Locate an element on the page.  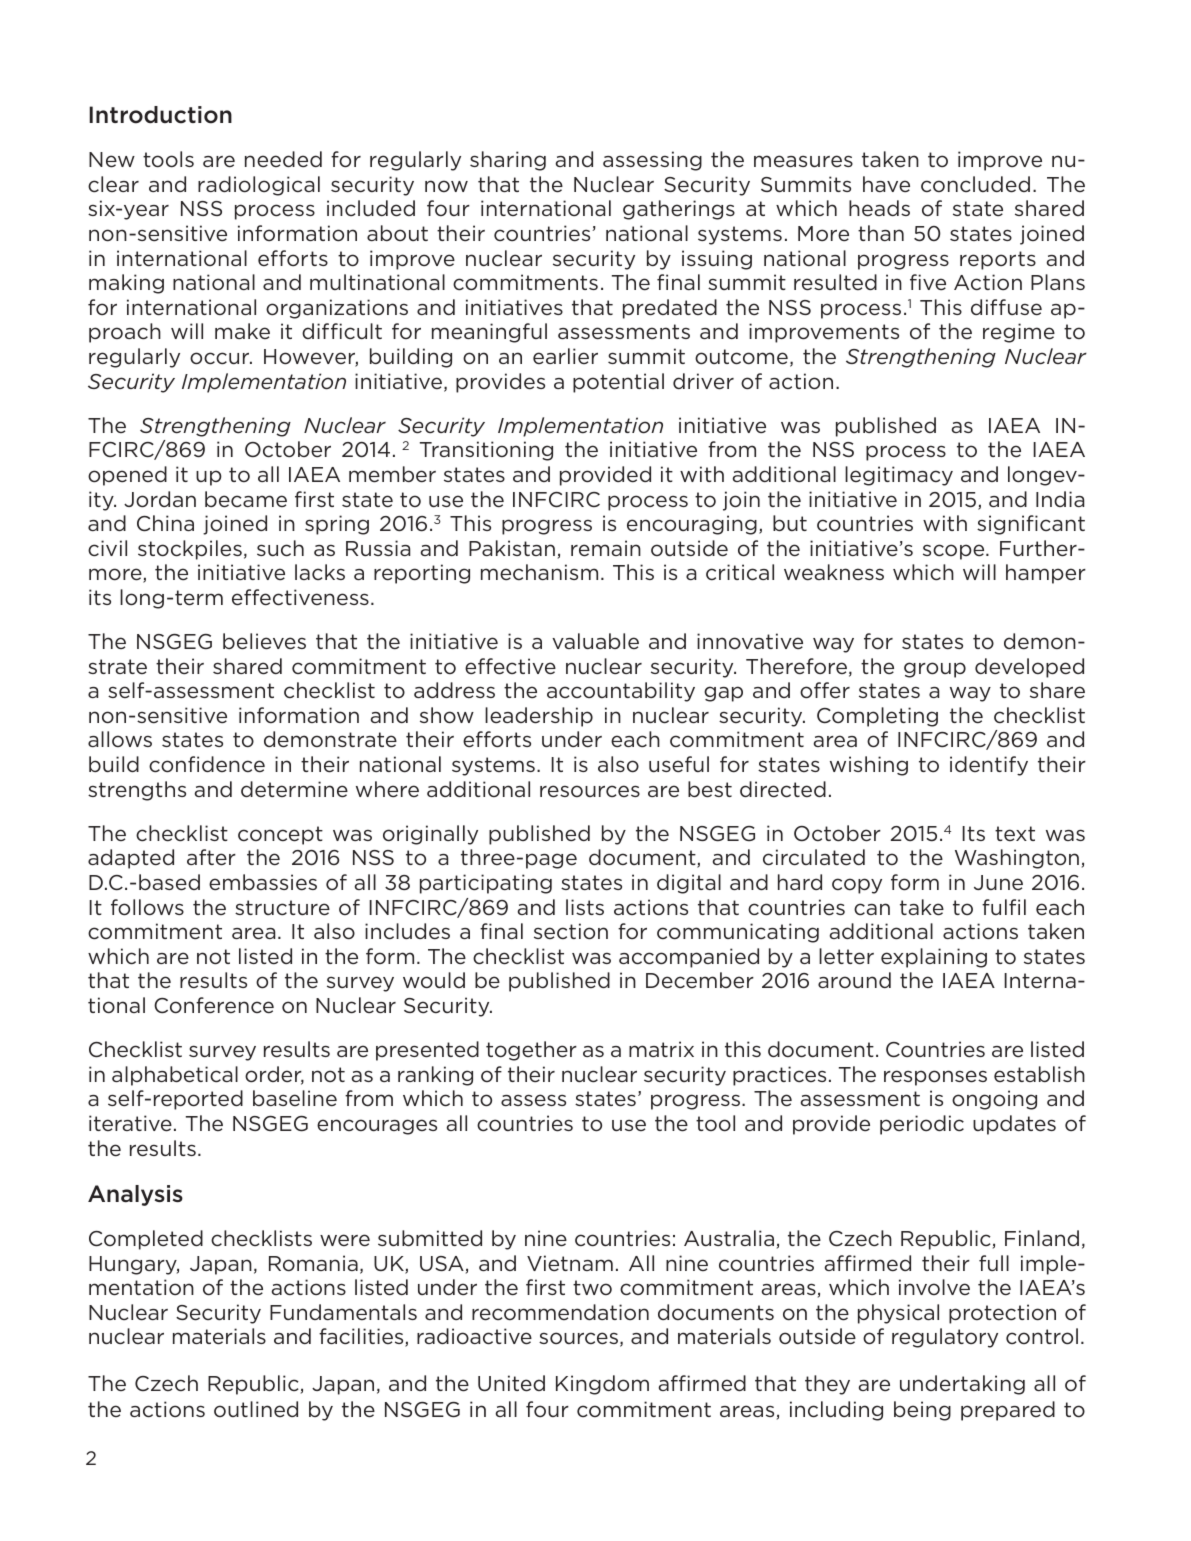
concluded is located at coordinates (975, 184).
